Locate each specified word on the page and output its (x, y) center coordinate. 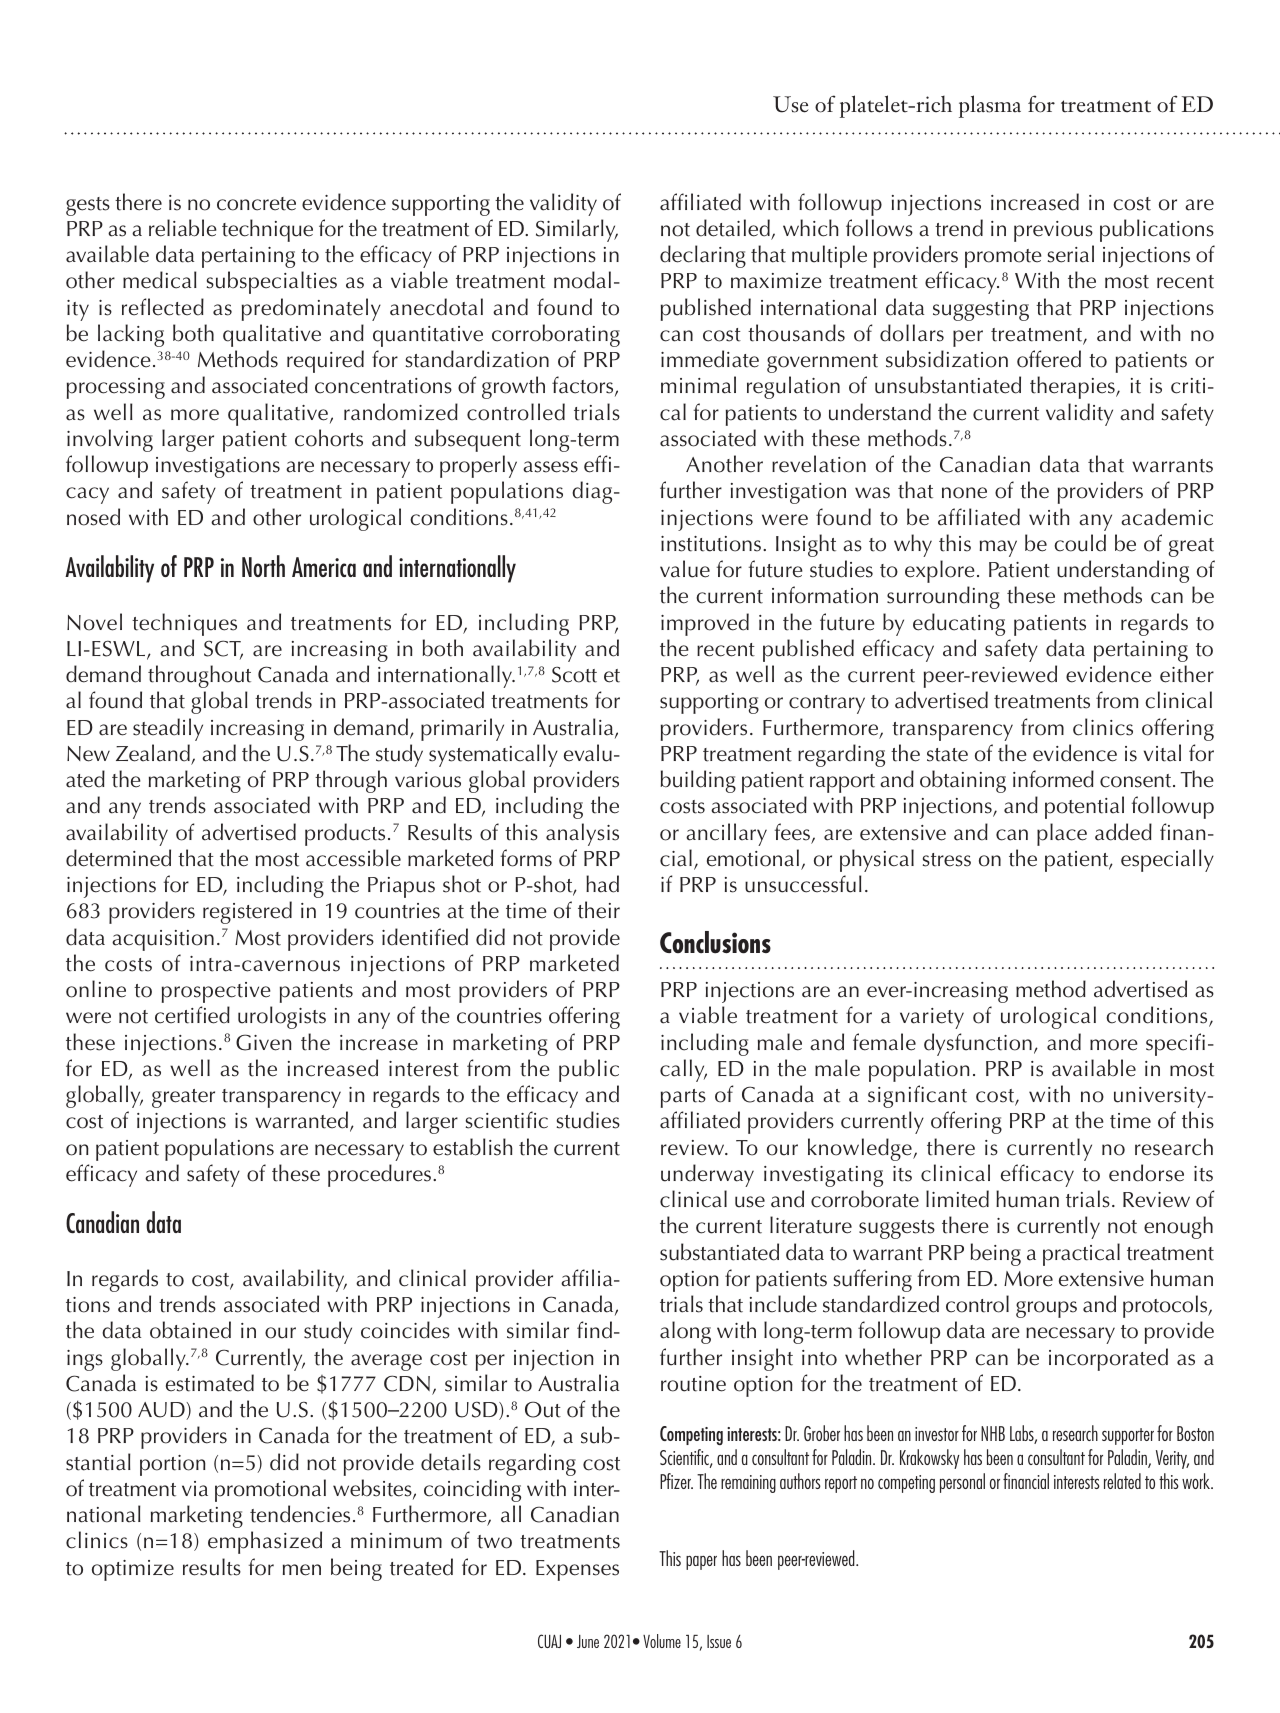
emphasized (265, 1542)
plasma (990, 106)
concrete (256, 204)
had (602, 884)
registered (247, 912)
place (1062, 834)
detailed (734, 229)
